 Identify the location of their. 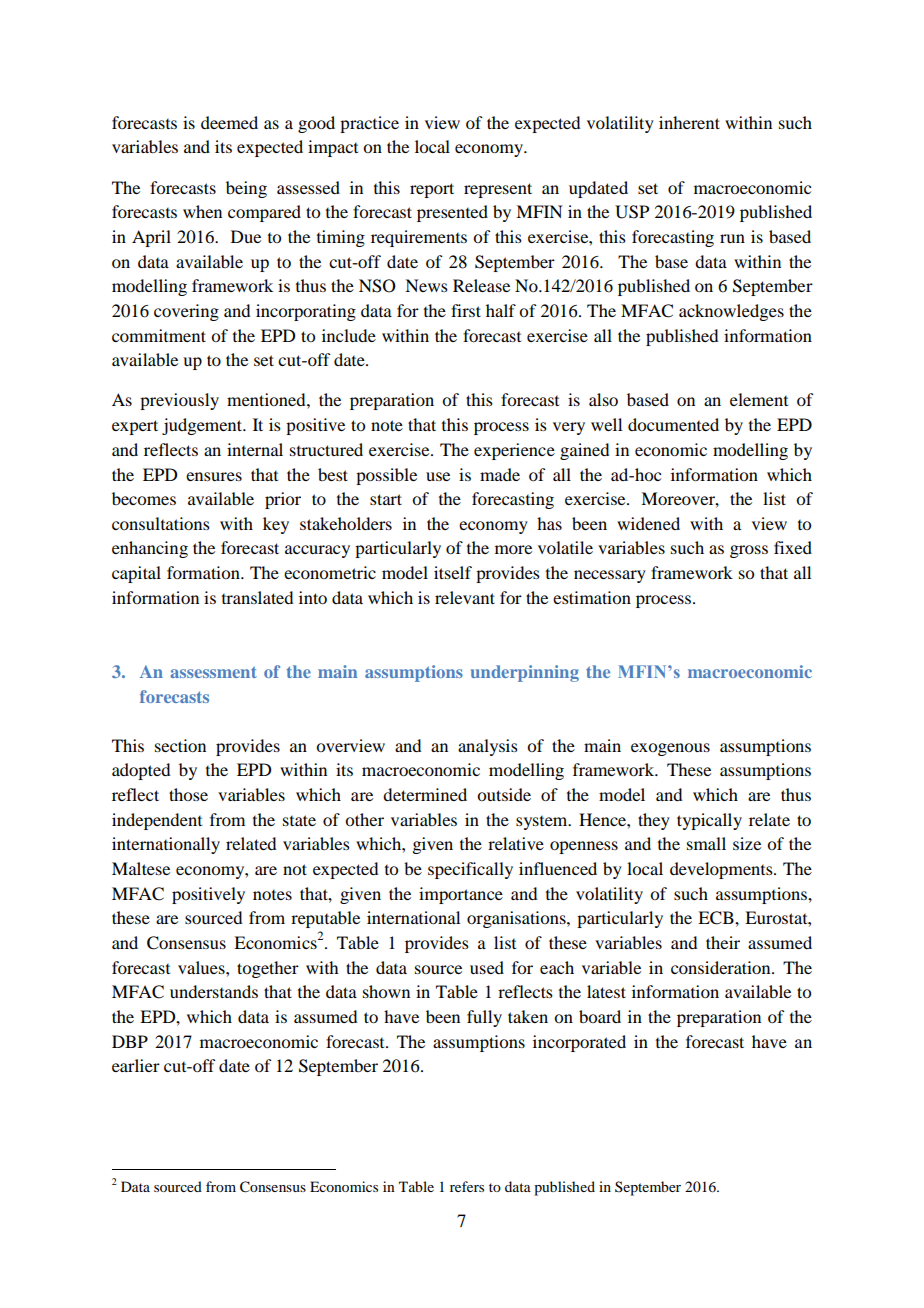
(723, 942).
